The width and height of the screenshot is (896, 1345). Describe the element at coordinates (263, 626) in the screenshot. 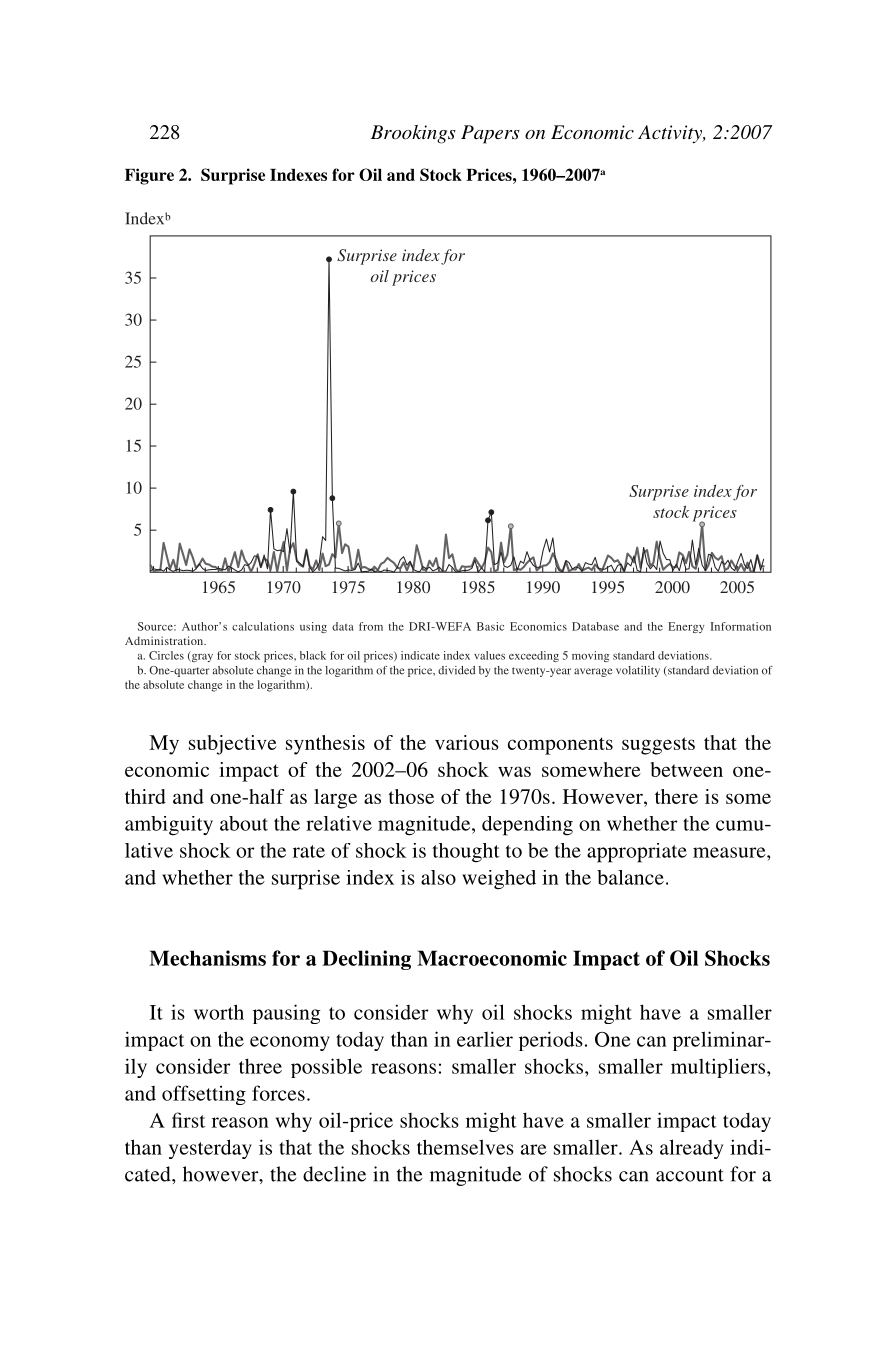

I see `calculations` at that location.
